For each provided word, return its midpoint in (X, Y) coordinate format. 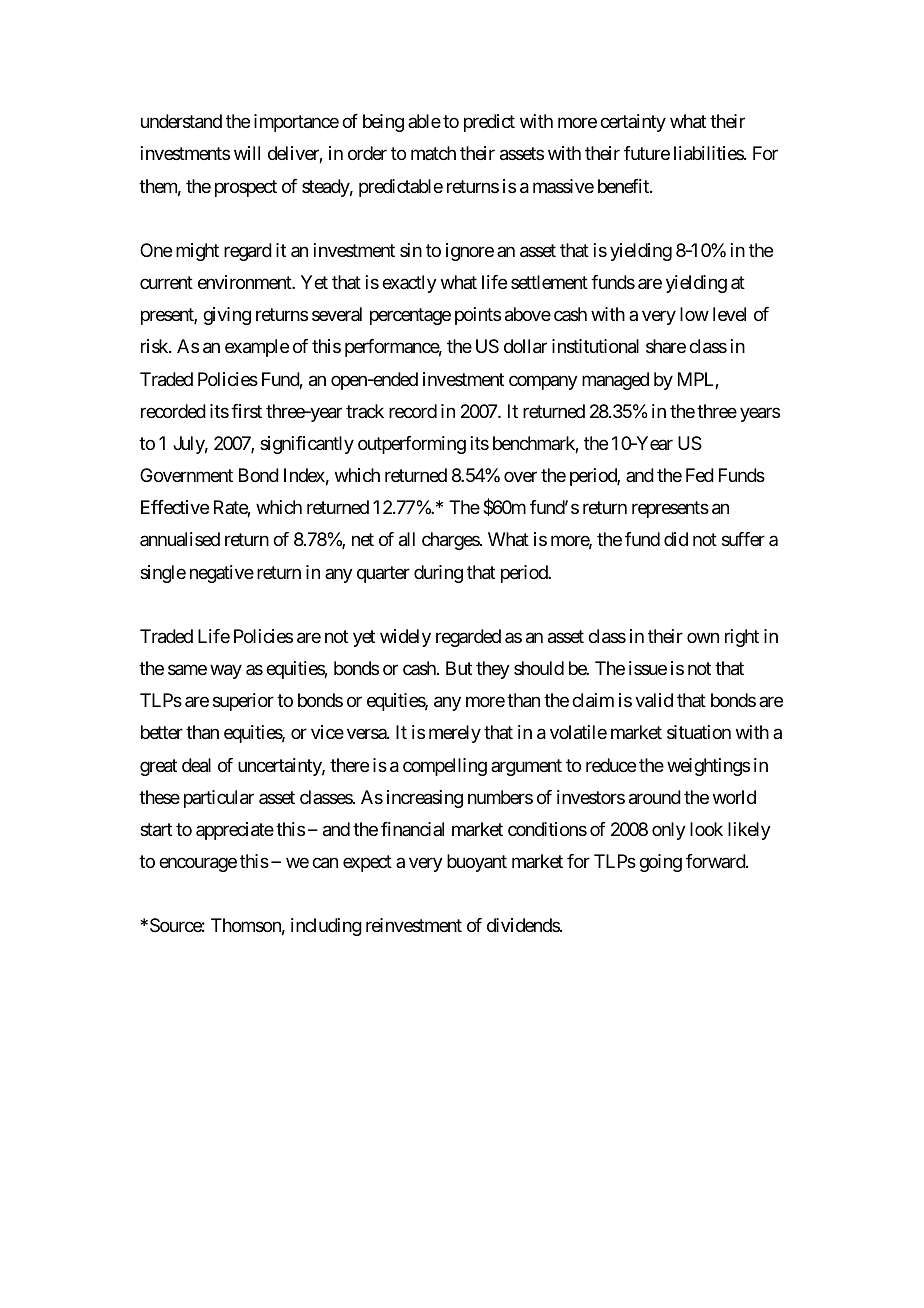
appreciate (235, 831)
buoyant (477, 863)
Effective (175, 507)
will (247, 153)
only (669, 831)
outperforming (412, 445)
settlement (549, 282)
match (433, 153)
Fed (700, 475)
